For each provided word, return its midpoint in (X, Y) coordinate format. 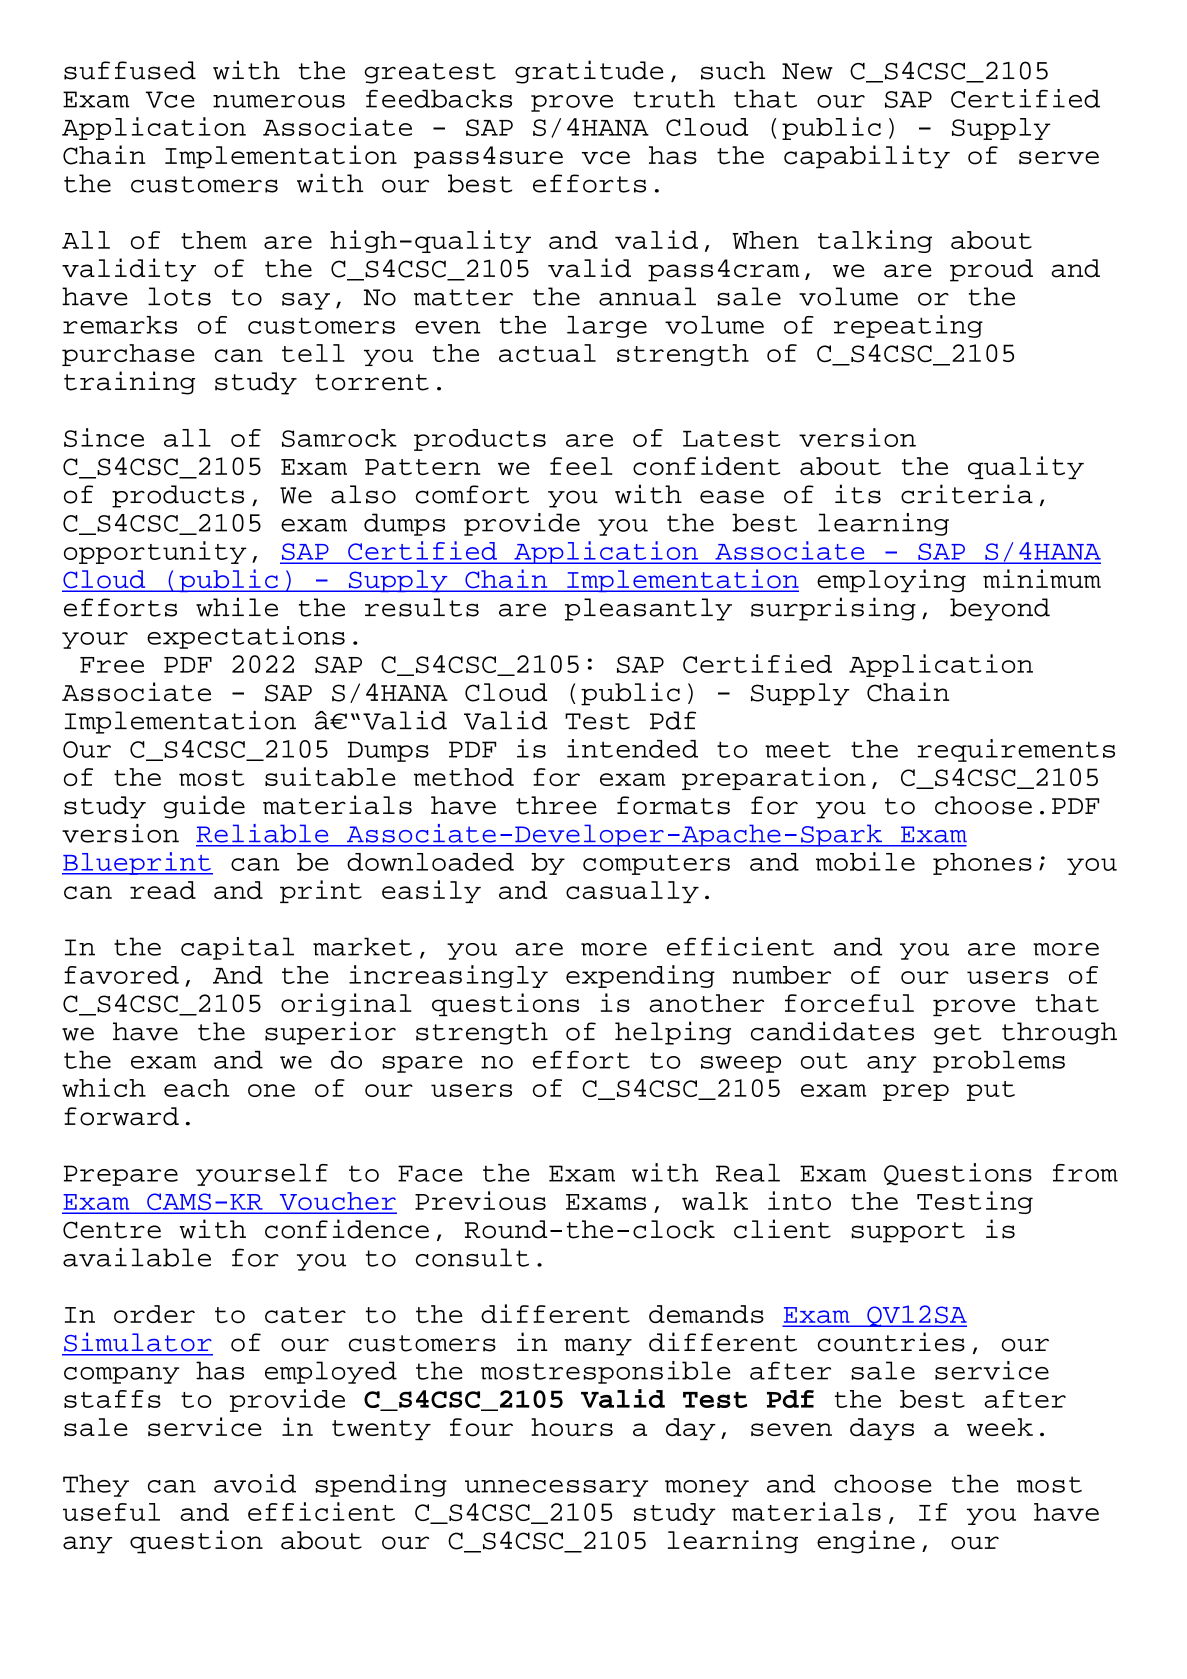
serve (1059, 157)
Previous (480, 1200)
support (908, 1232)
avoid (255, 1483)
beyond (1000, 609)
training (129, 383)
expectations (246, 637)
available (137, 1257)
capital (237, 948)
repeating (908, 326)
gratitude (589, 72)
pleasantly (648, 609)
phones (982, 864)
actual (547, 353)
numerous (279, 101)
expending (640, 976)
